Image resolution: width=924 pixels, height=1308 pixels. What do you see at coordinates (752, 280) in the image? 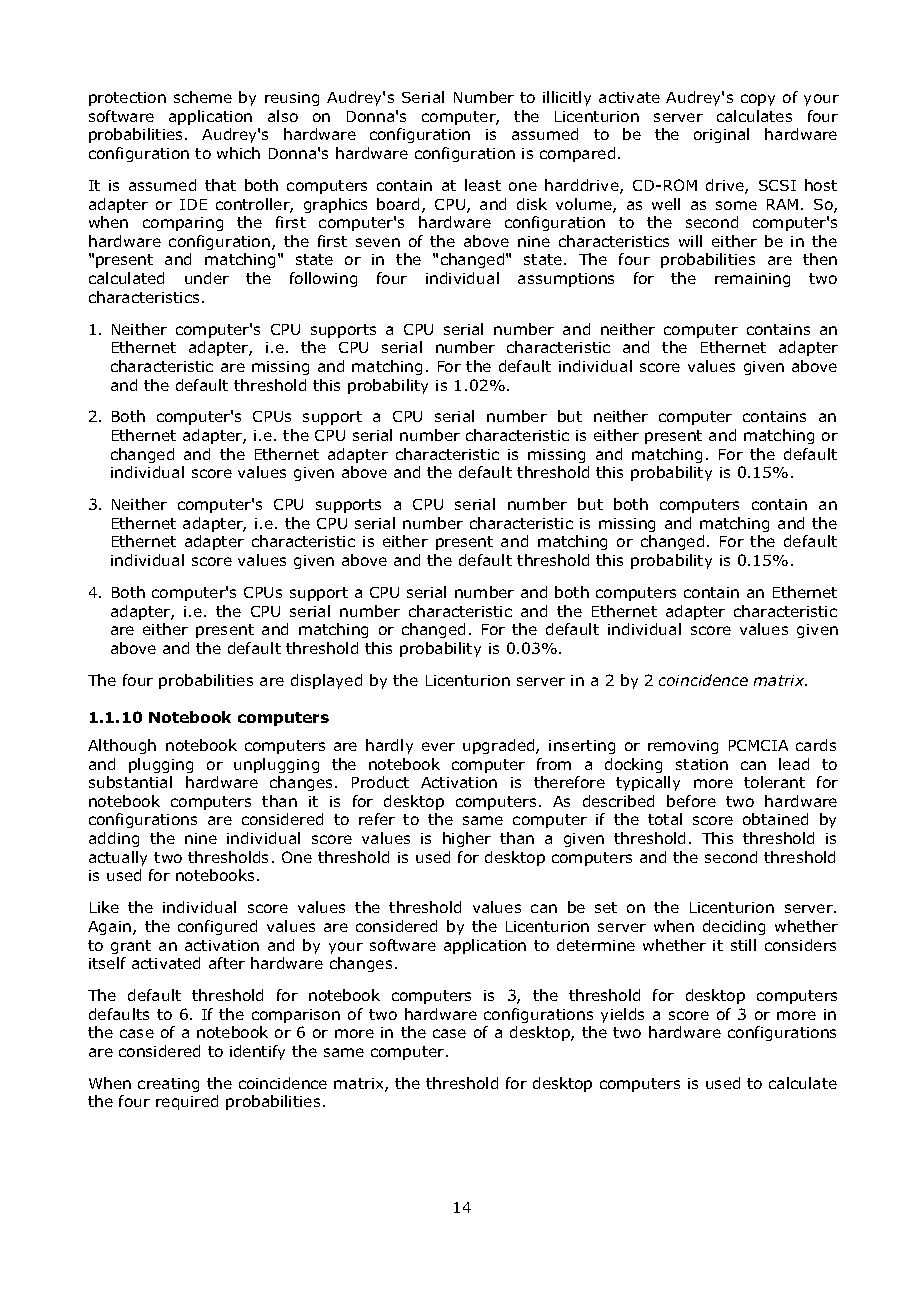
I see `remaining` at bounding box center [752, 280].
